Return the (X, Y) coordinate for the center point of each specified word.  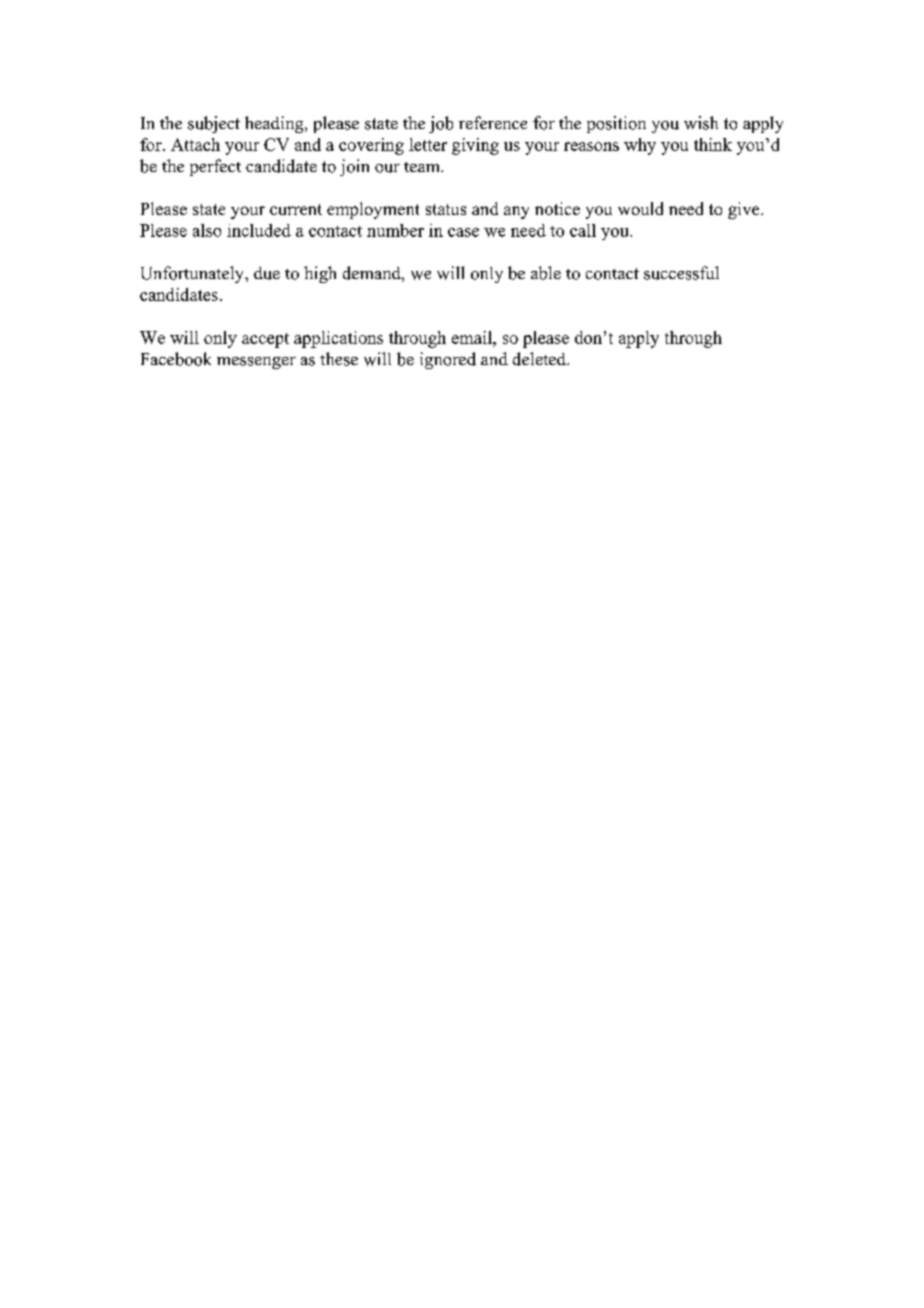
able (546, 273)
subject (214, 124)
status (446, 209)
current (296, 209)
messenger (256, 363)
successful (681, 273)
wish (701, 123)
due (267, 273)
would (640, 208)
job (441, 124)
